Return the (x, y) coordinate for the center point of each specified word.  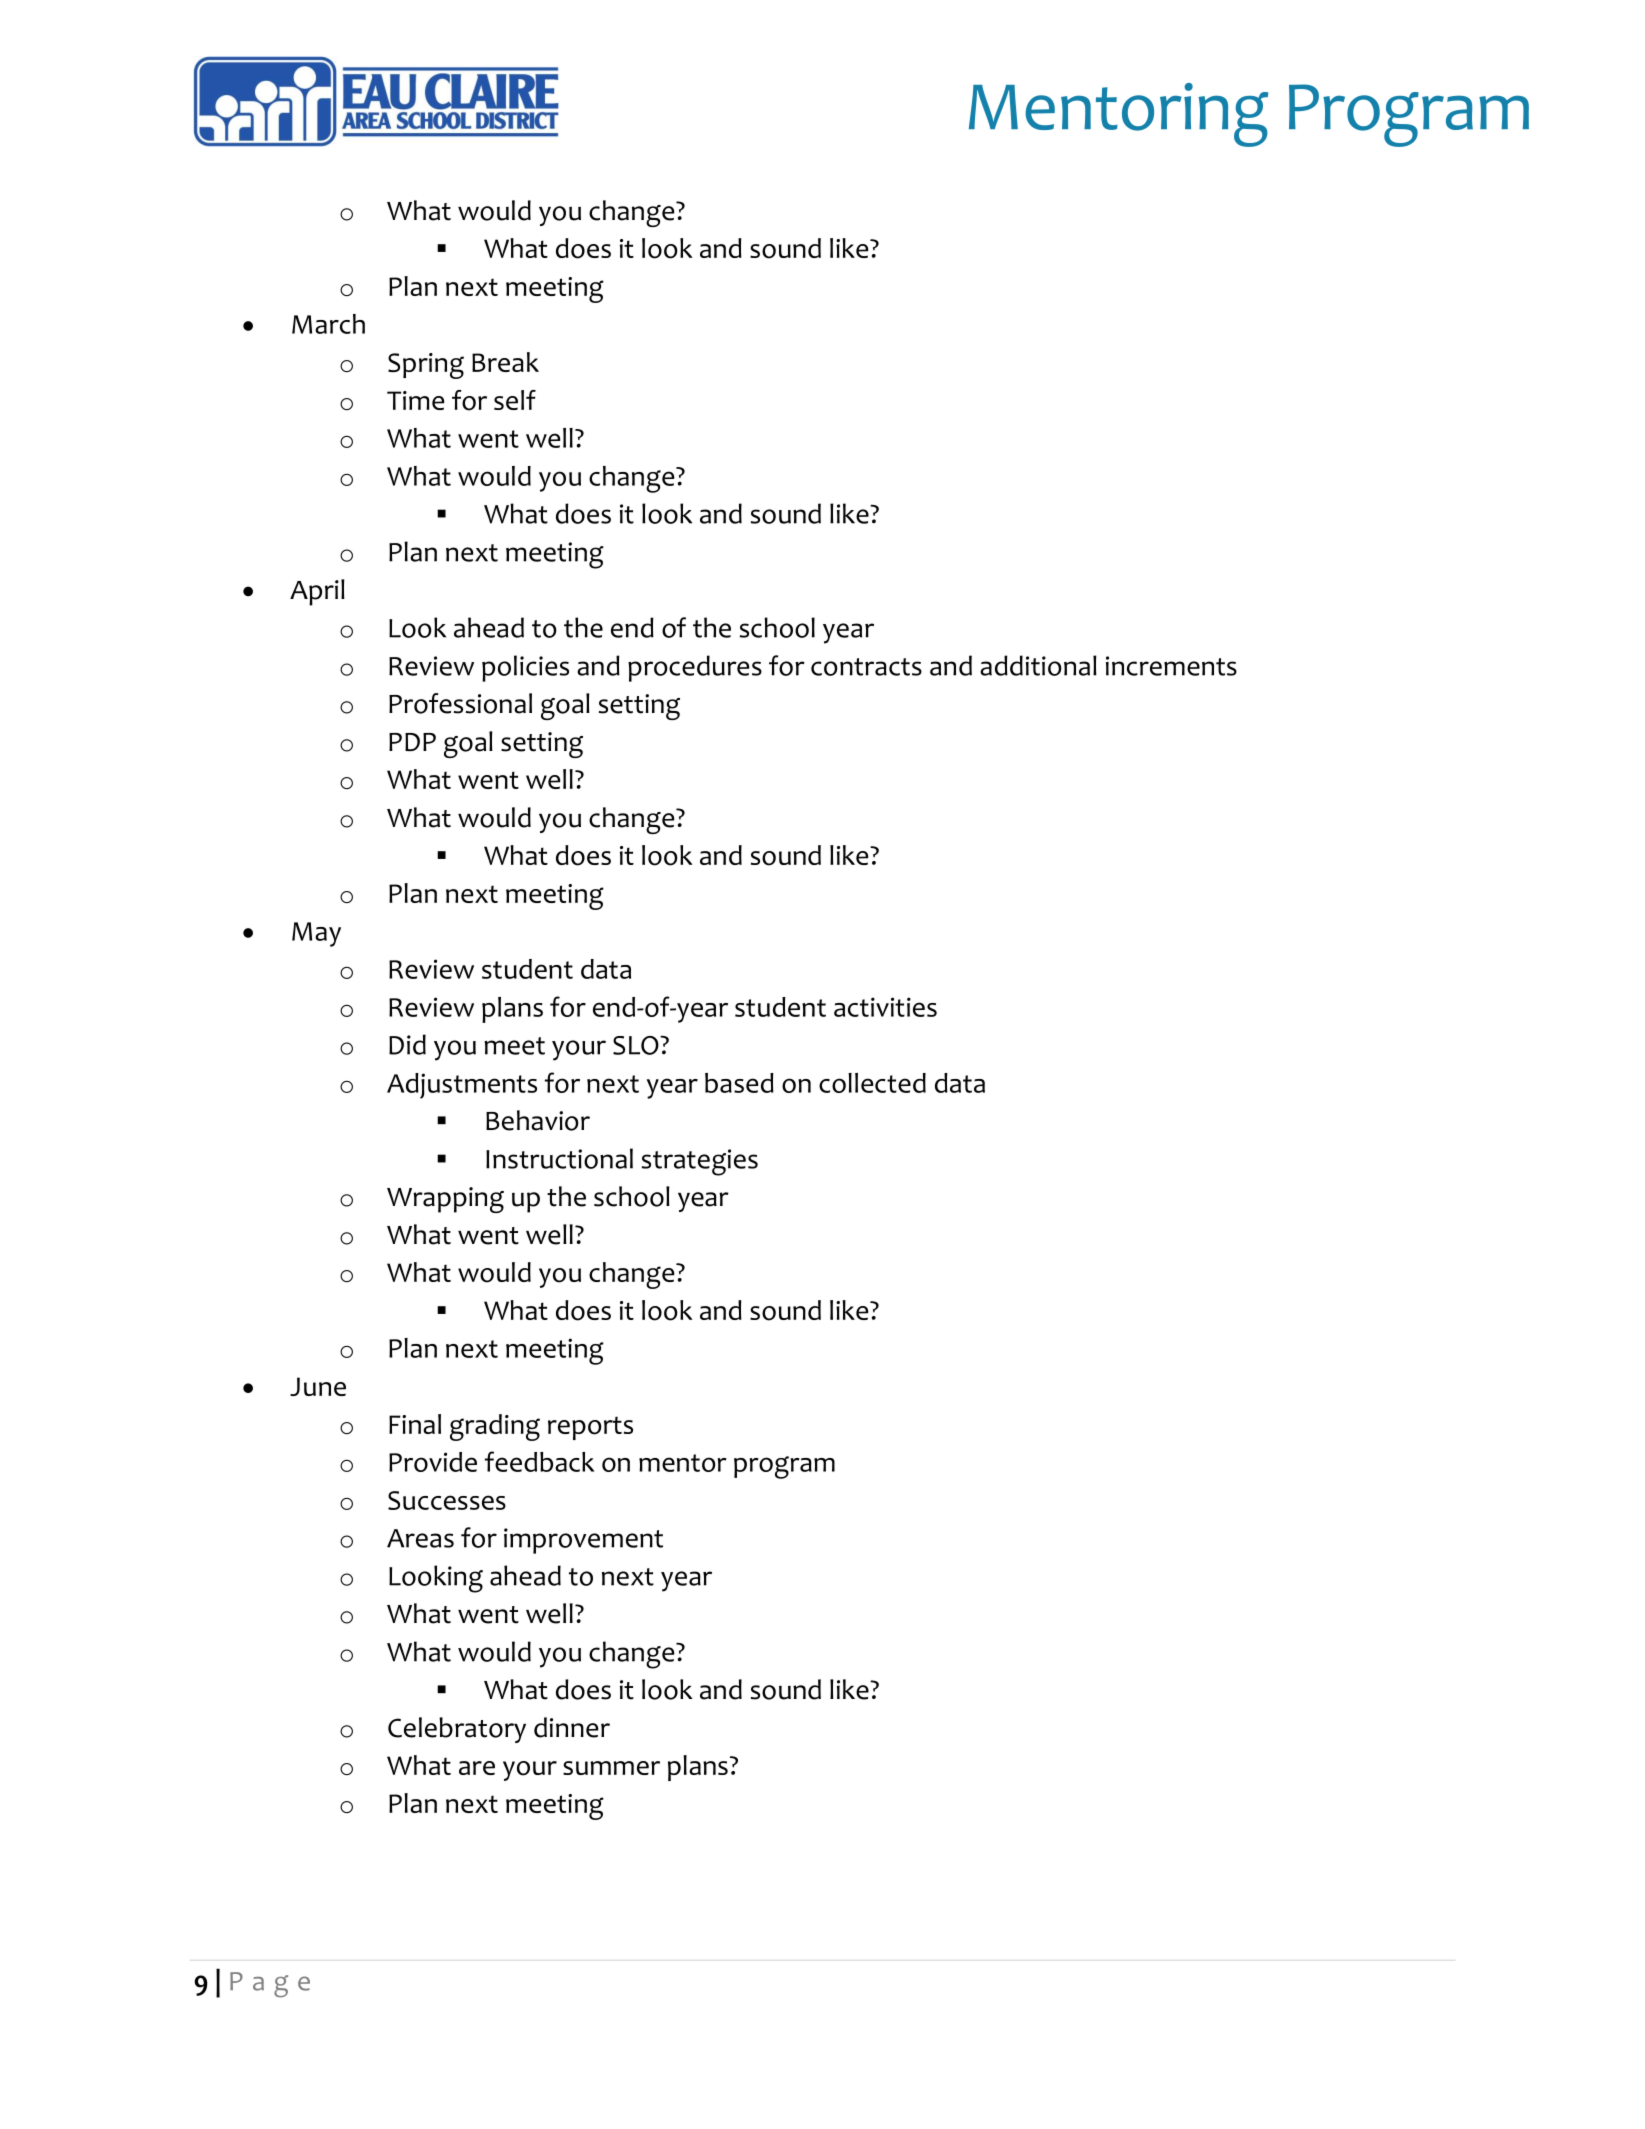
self (515, 400)
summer (611, 1768)
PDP (412, 742)
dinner (572, 1727)
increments (1171, 666)
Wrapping (445, 1200)
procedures (695, 668)
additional (1038, 665)
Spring (426, 366)
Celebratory (457, 1730)
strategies (700, 1162)
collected (872, 1083)
